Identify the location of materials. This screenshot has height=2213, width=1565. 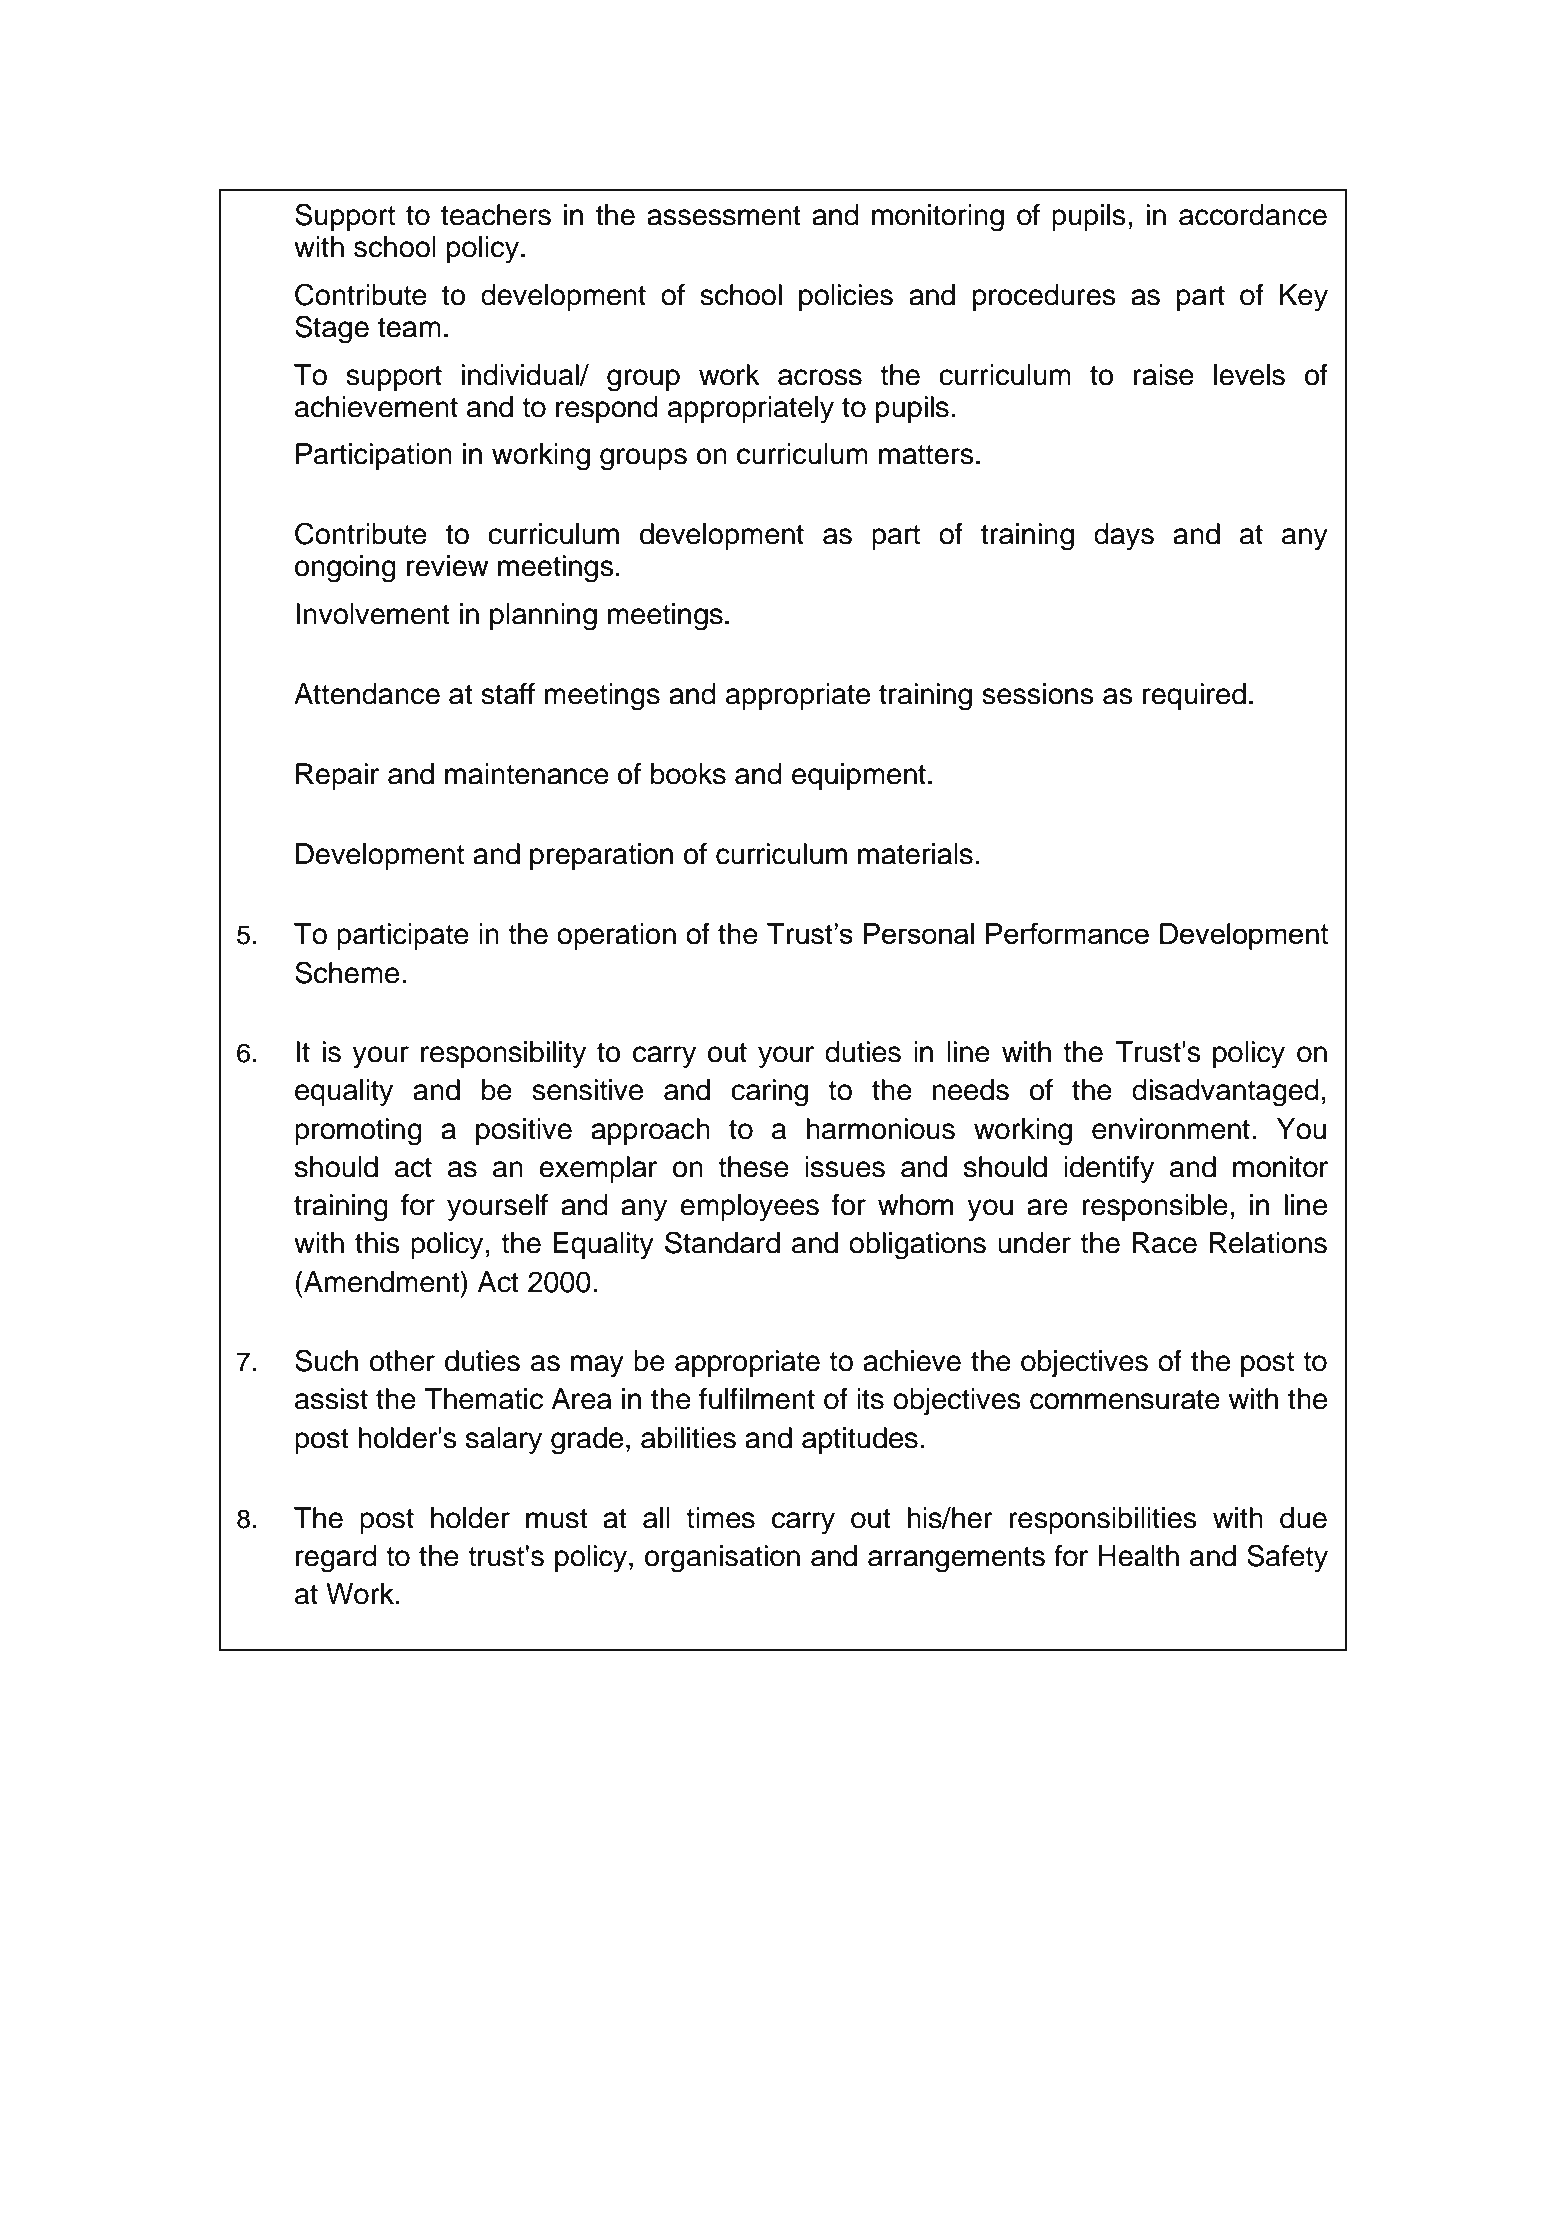
(915, 854).
